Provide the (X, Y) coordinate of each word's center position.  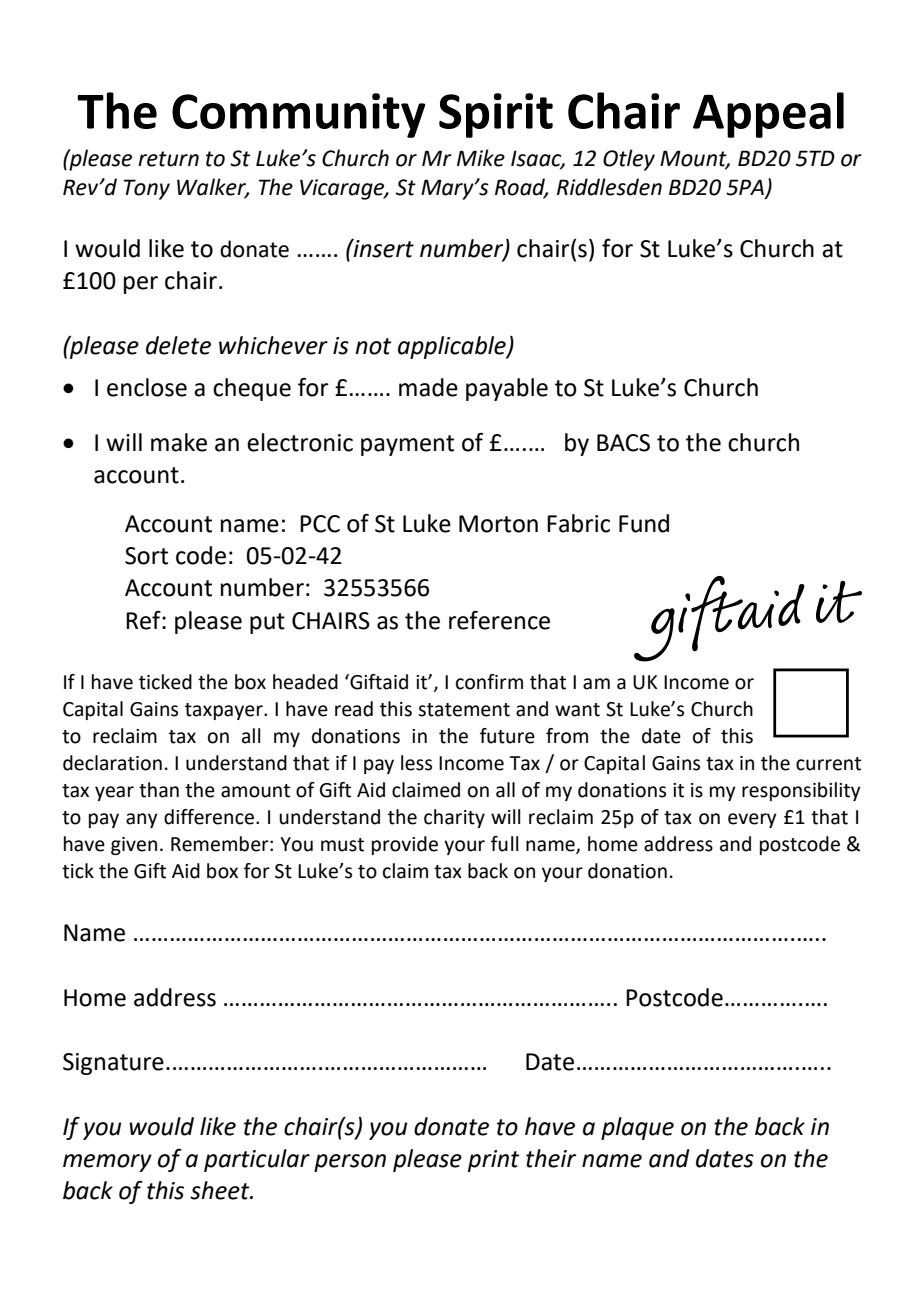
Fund (644, 523)
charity (454, 818)
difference (210, 817)
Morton (498, 524)
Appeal (768, 115)
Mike (481, 158)
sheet (221, 1190)
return (168, 159)
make (179, 442)
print (494, 1161)
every (752, 820)
